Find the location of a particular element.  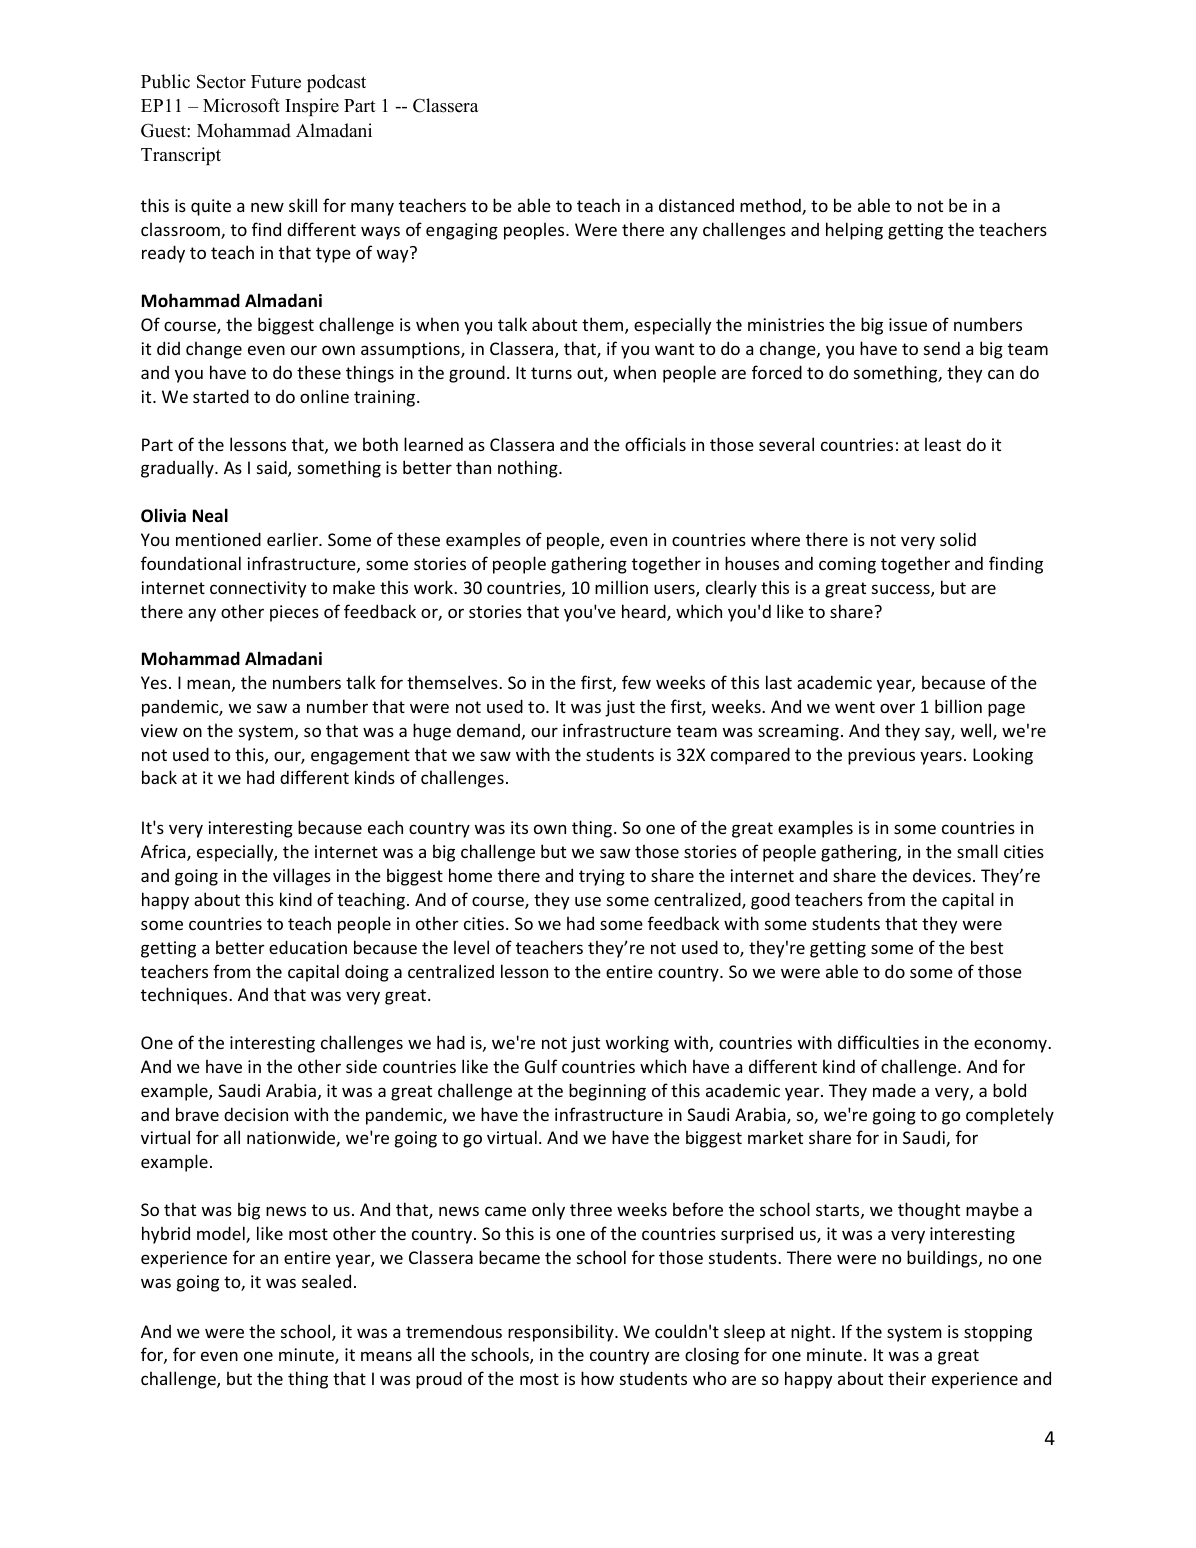

sealed is located at coordinates (326, 1281).
